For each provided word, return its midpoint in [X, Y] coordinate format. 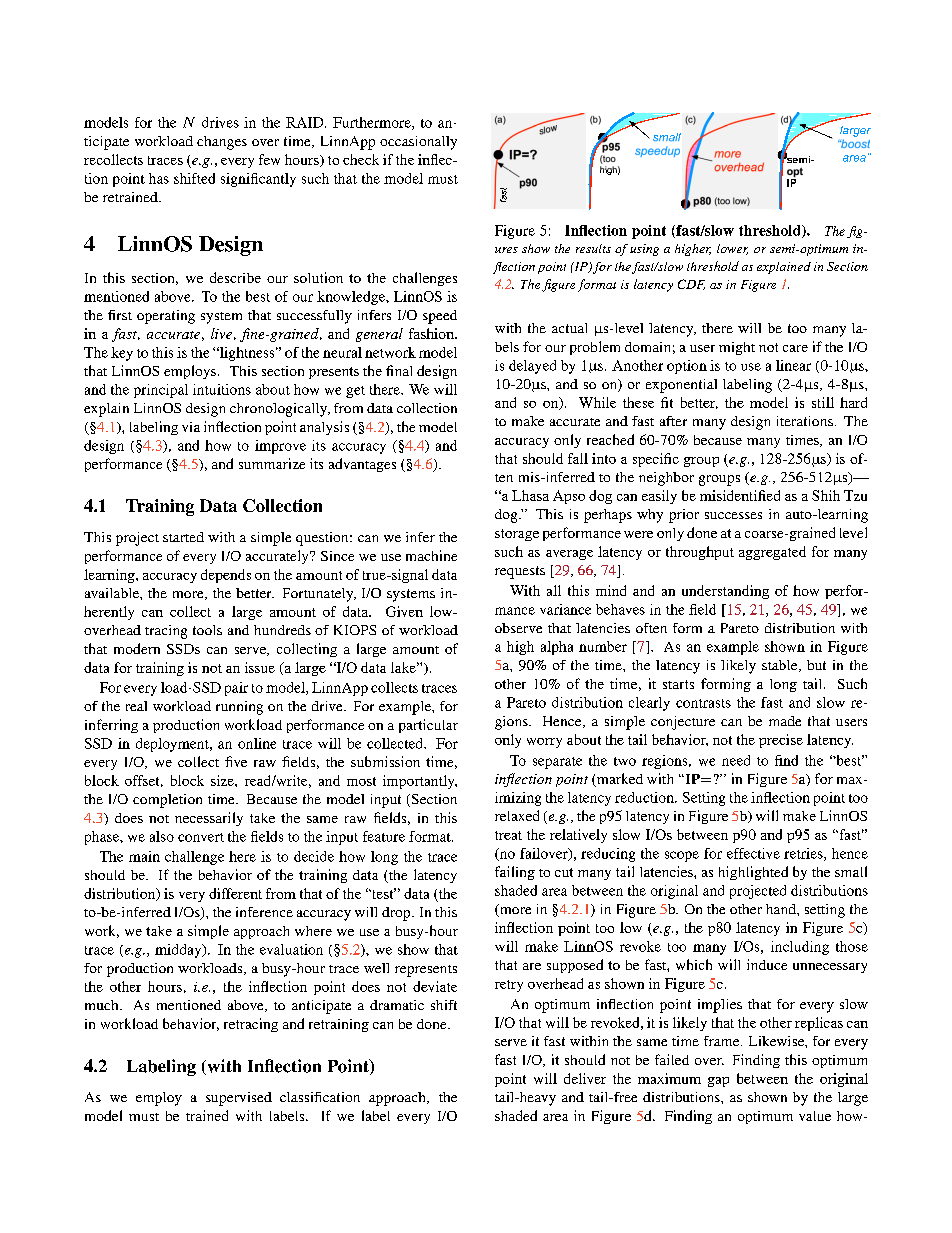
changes [222, 143]
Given [404, 611]
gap [718, 1082]
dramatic [397, 1005]
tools [207, 630]
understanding [725, 592]
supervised [239, 1099]
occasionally [418, 143]
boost [854, 143]
